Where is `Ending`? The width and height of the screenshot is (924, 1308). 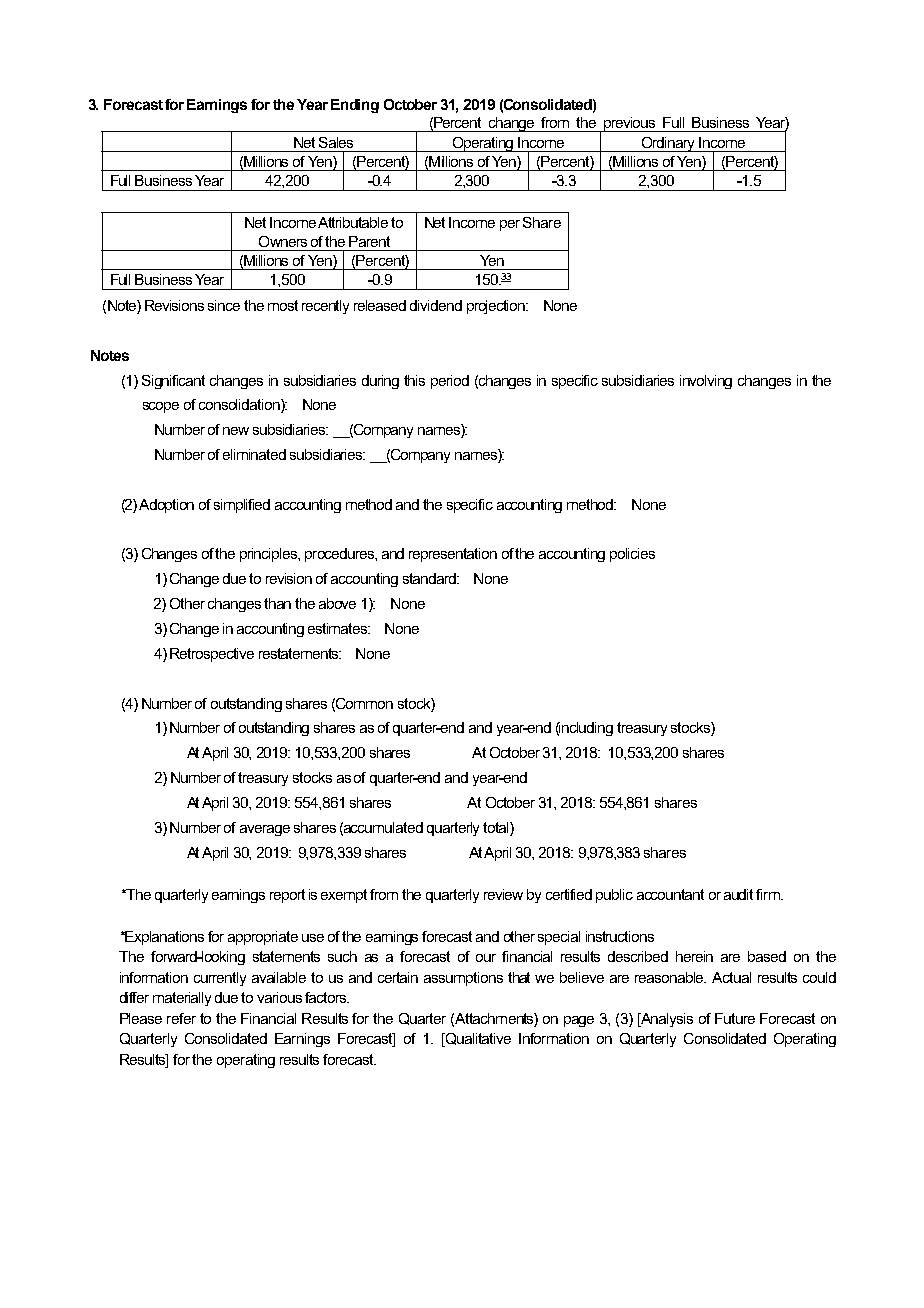
Ending is located at coordinates (355, 106).
